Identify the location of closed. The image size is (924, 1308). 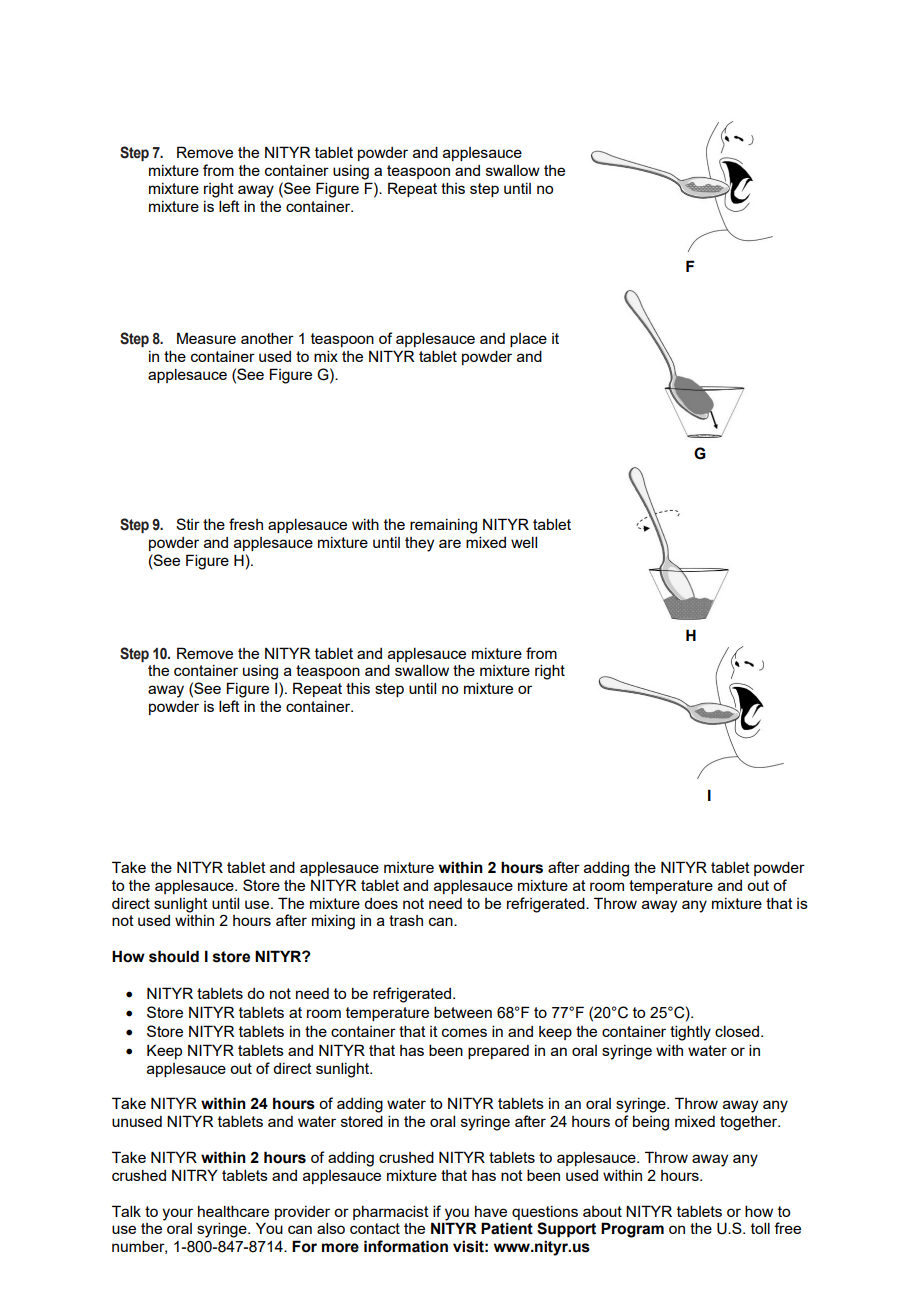
(738, 1031).
